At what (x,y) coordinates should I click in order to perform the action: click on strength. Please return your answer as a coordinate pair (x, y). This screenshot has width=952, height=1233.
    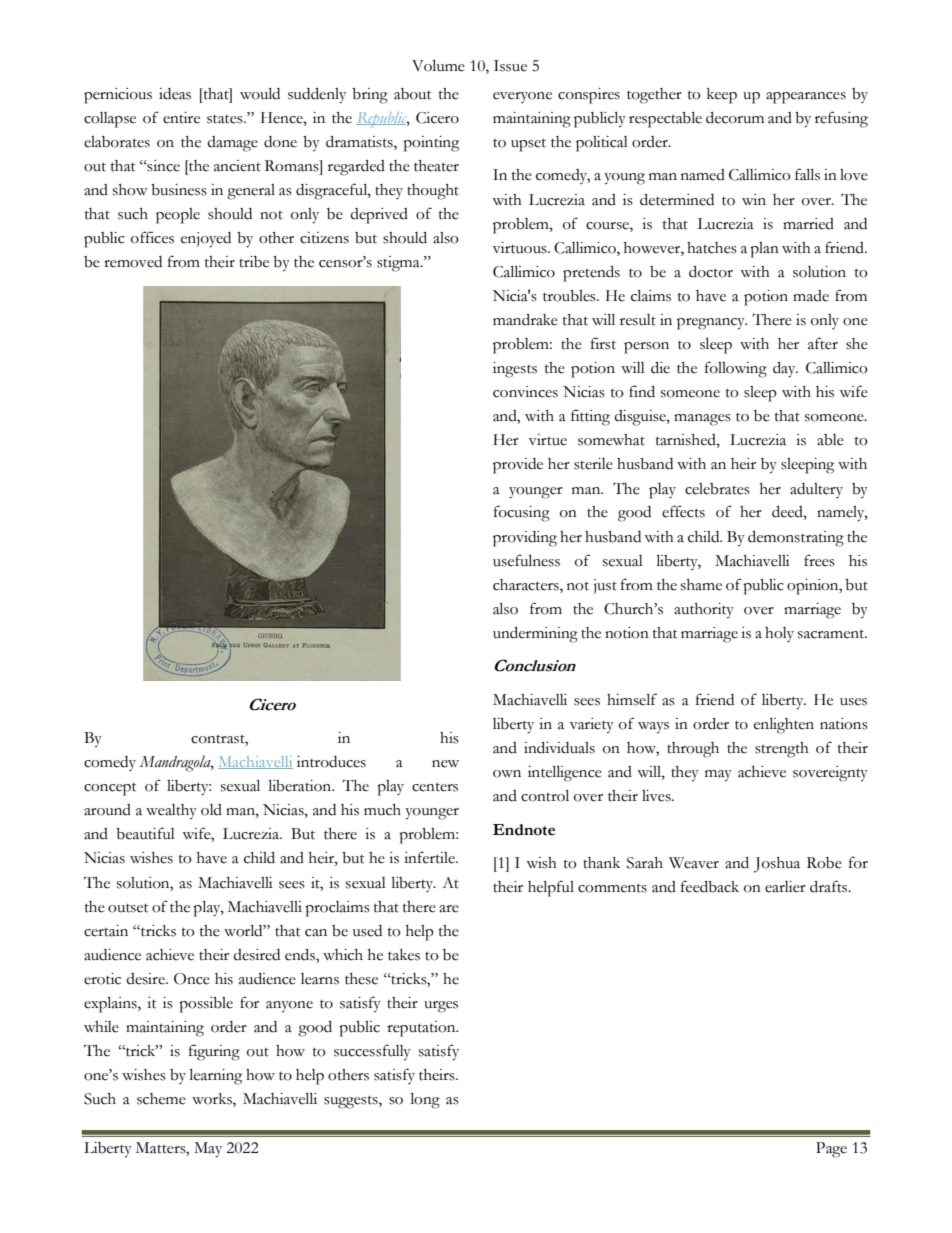
    Looking at the image, I should click on (782, 750).
